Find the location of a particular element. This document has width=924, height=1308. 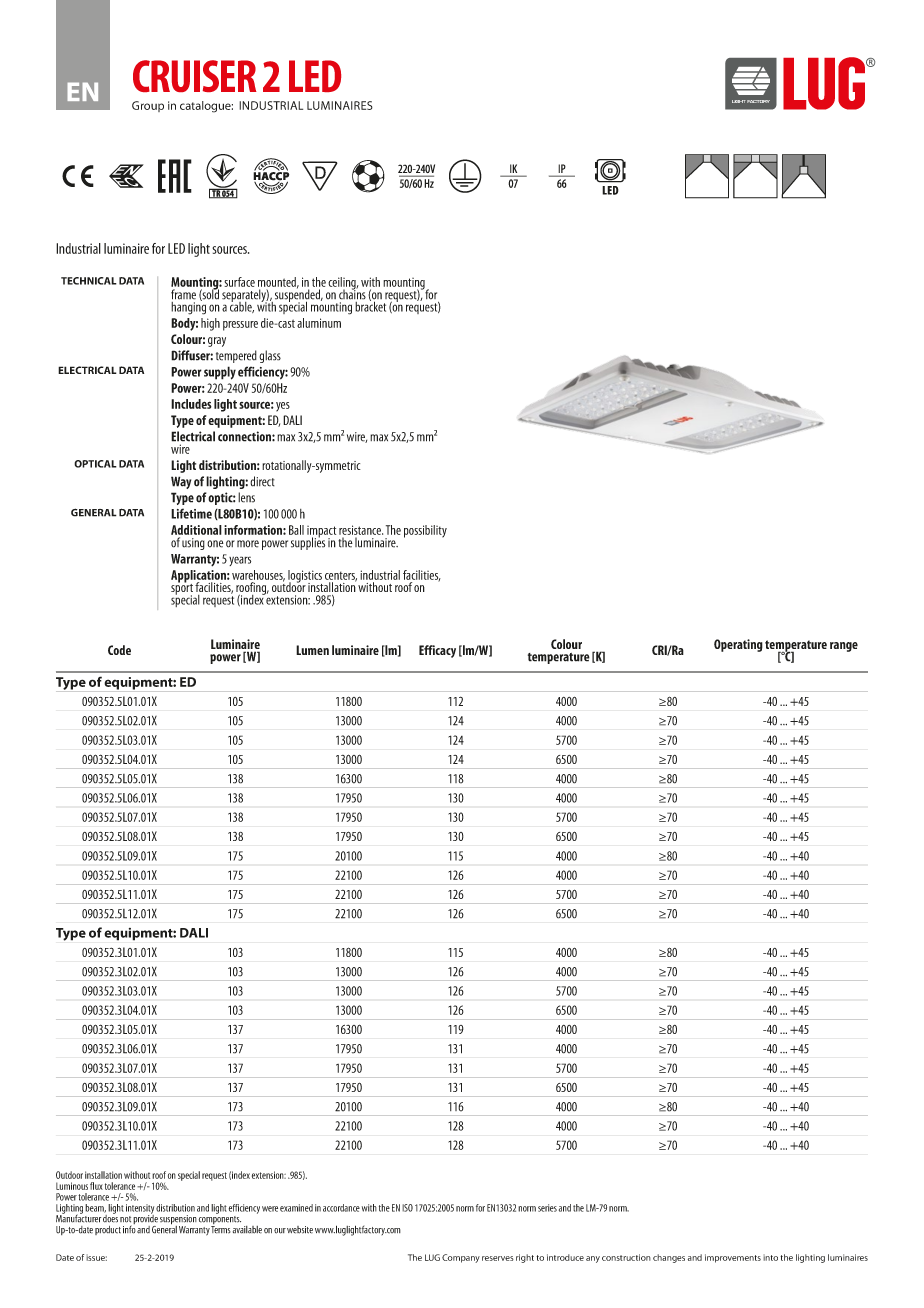

range is located at coordinates (844, 647).
